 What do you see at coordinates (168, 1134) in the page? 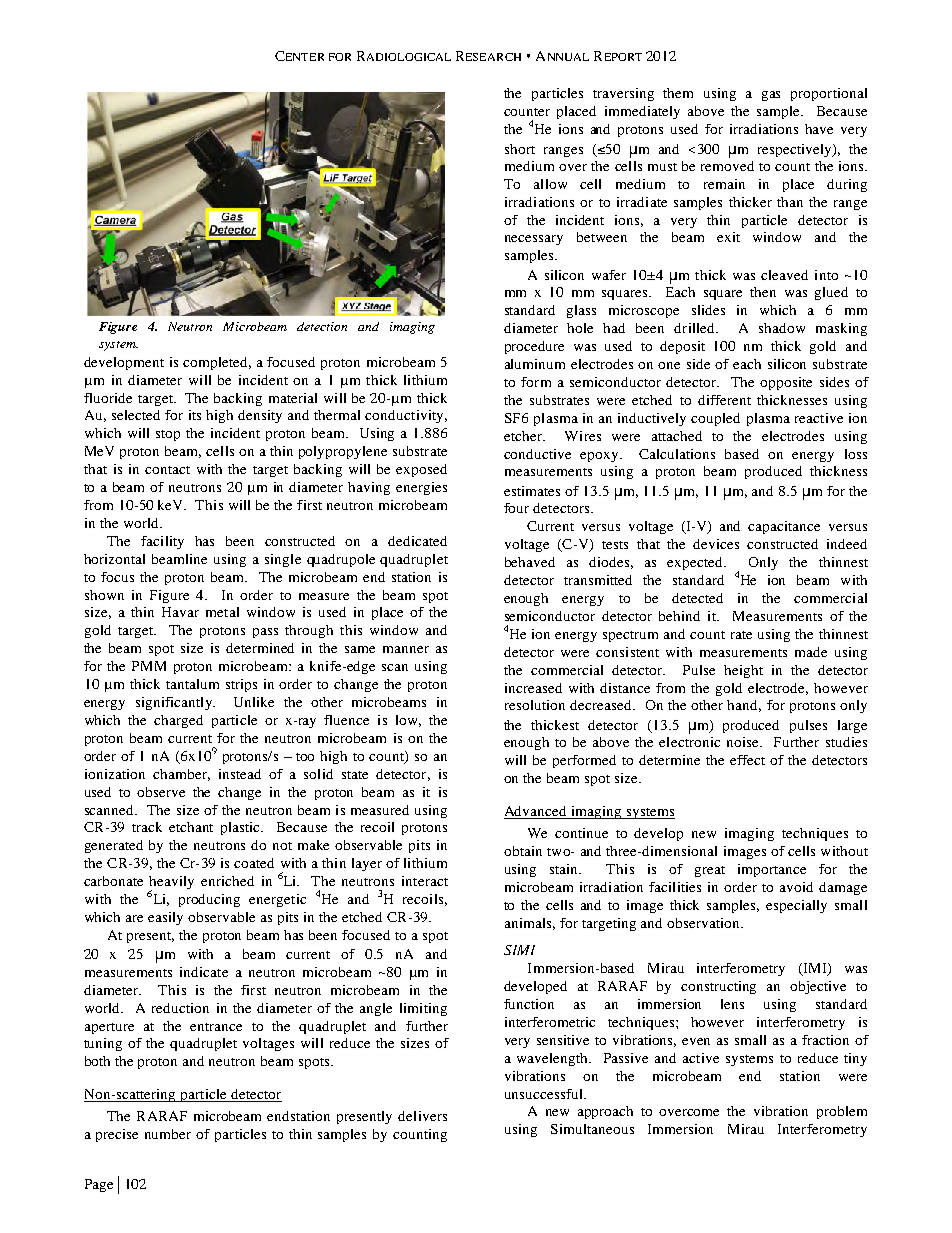
I see `number` at bounding box center [168, 1134].
